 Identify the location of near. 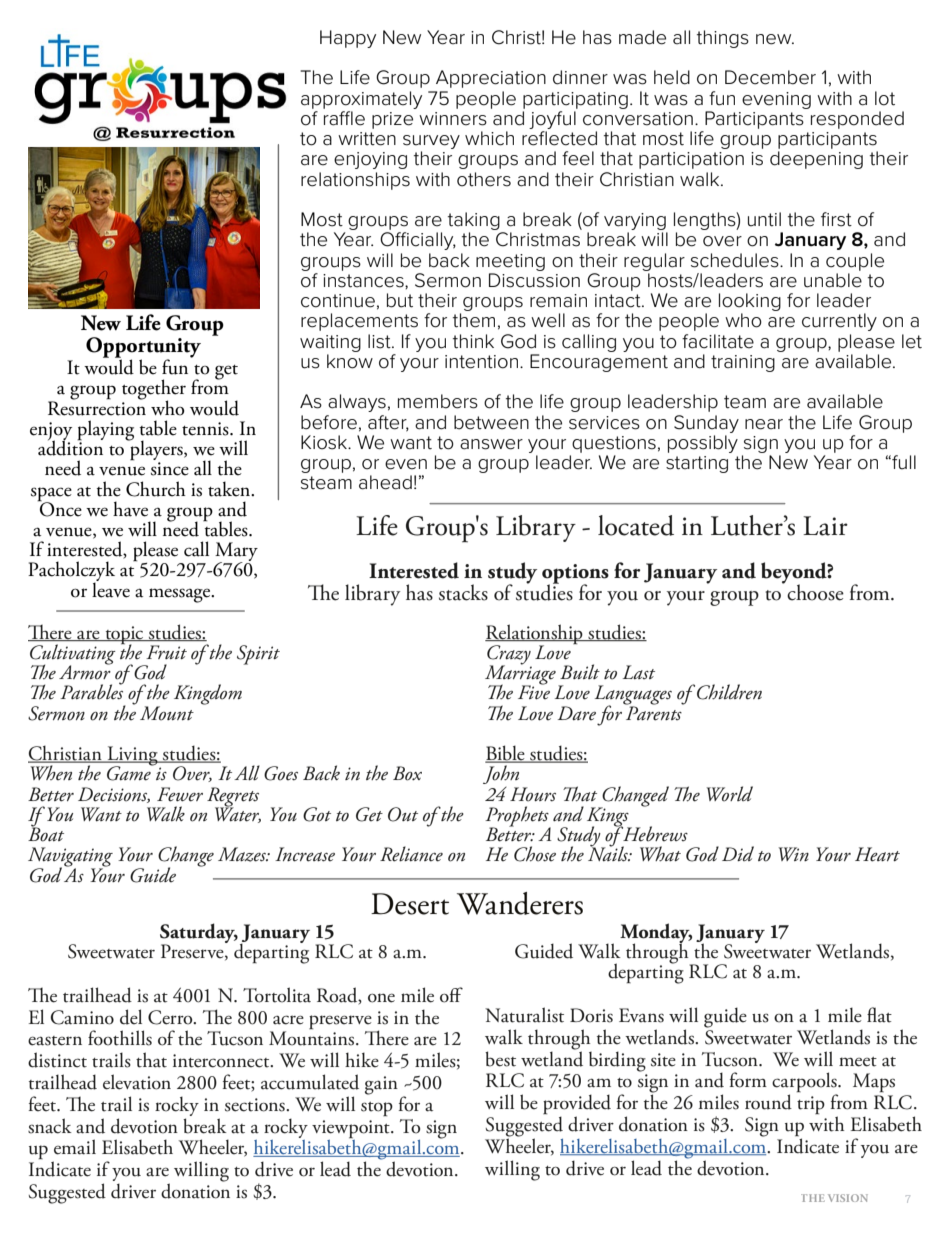
(764, 424).
